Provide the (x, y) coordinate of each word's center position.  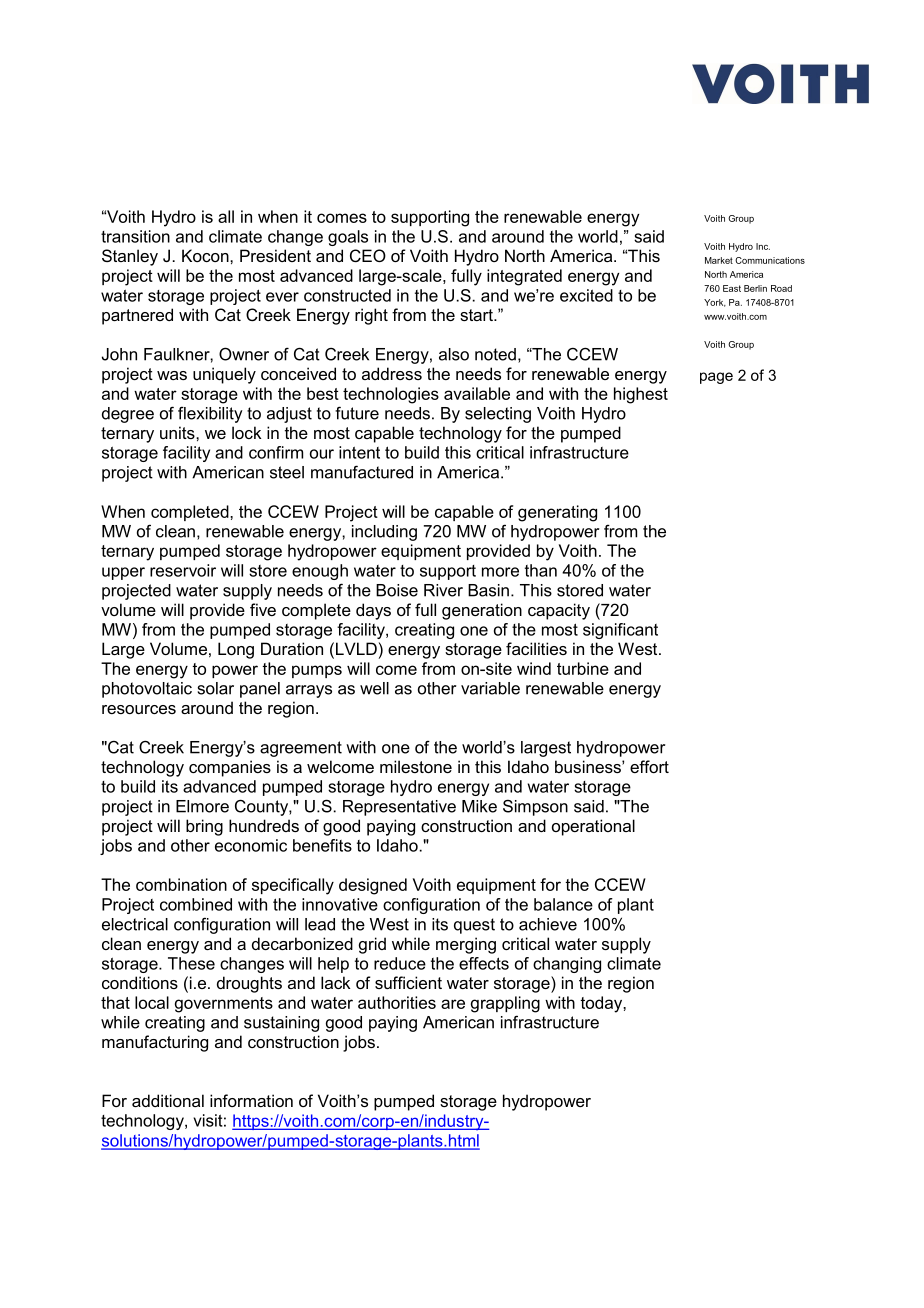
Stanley (130, 257)
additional (168, 1100)
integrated (524, 277)
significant (620, 631)
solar (216, 688)
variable (490, 688)
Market (719, 260)
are (453, 1004)
